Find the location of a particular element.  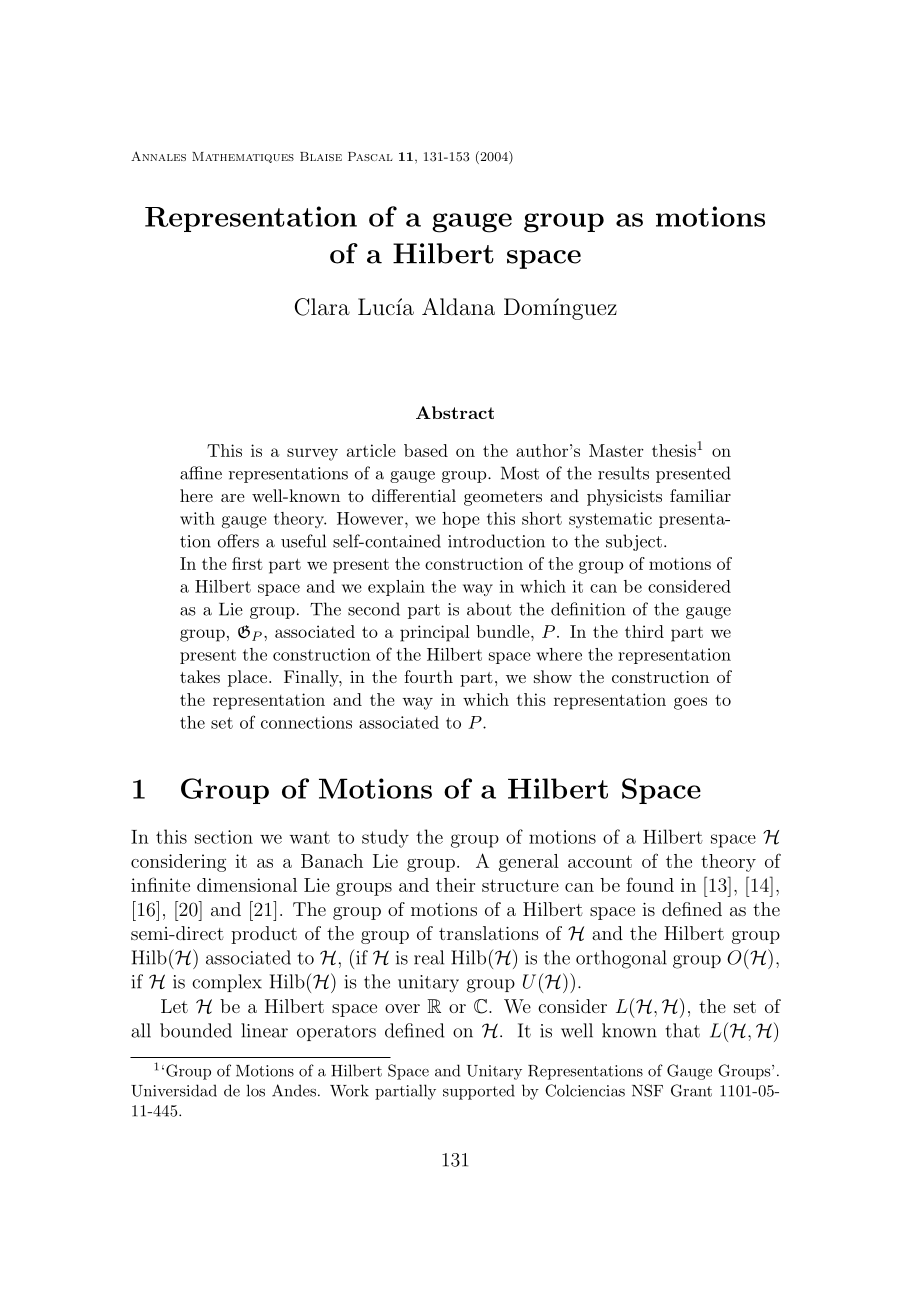

supported is located at coordinates (479, 1092).
